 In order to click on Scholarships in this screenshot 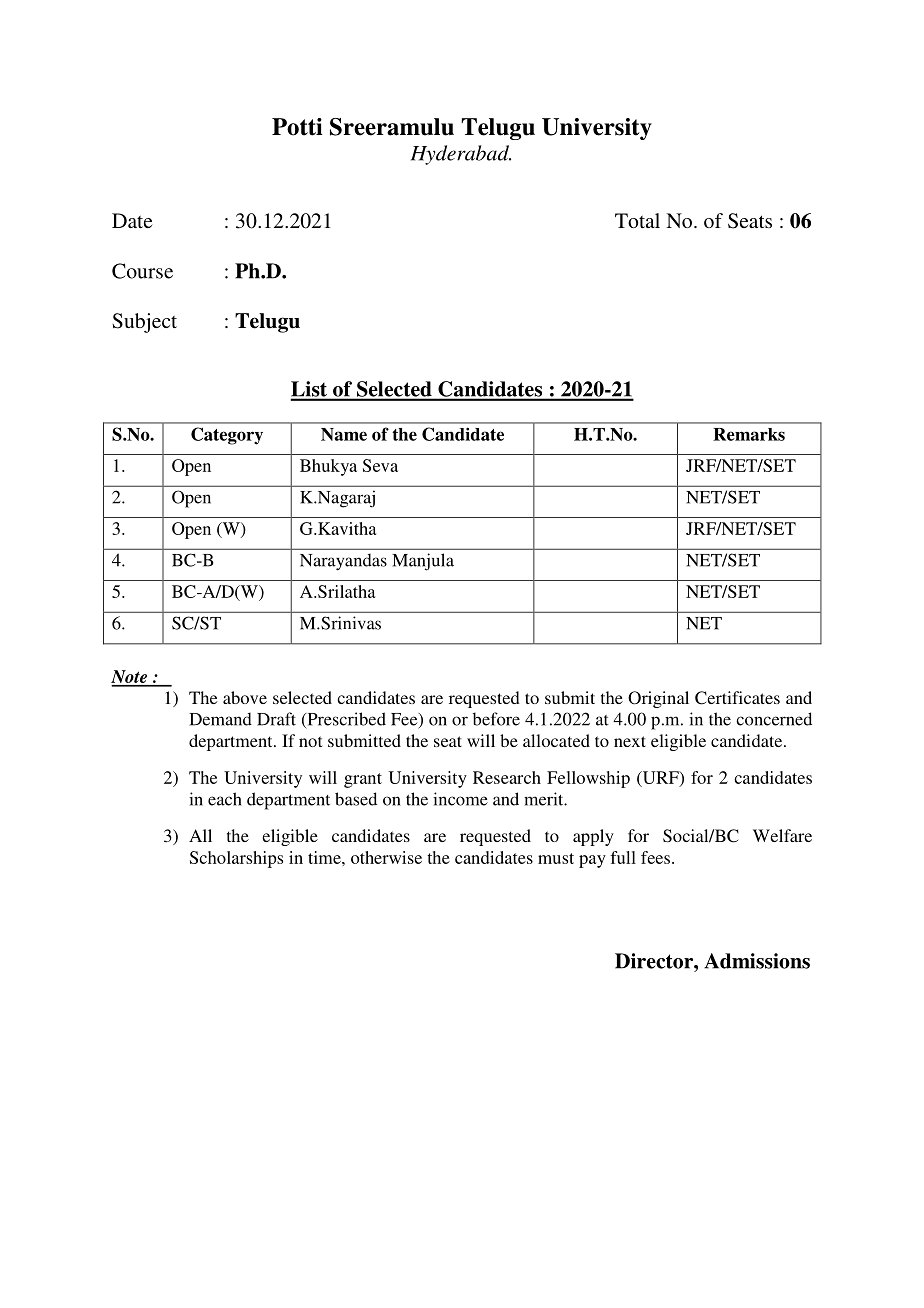, I will do `click(236, 859)`.
